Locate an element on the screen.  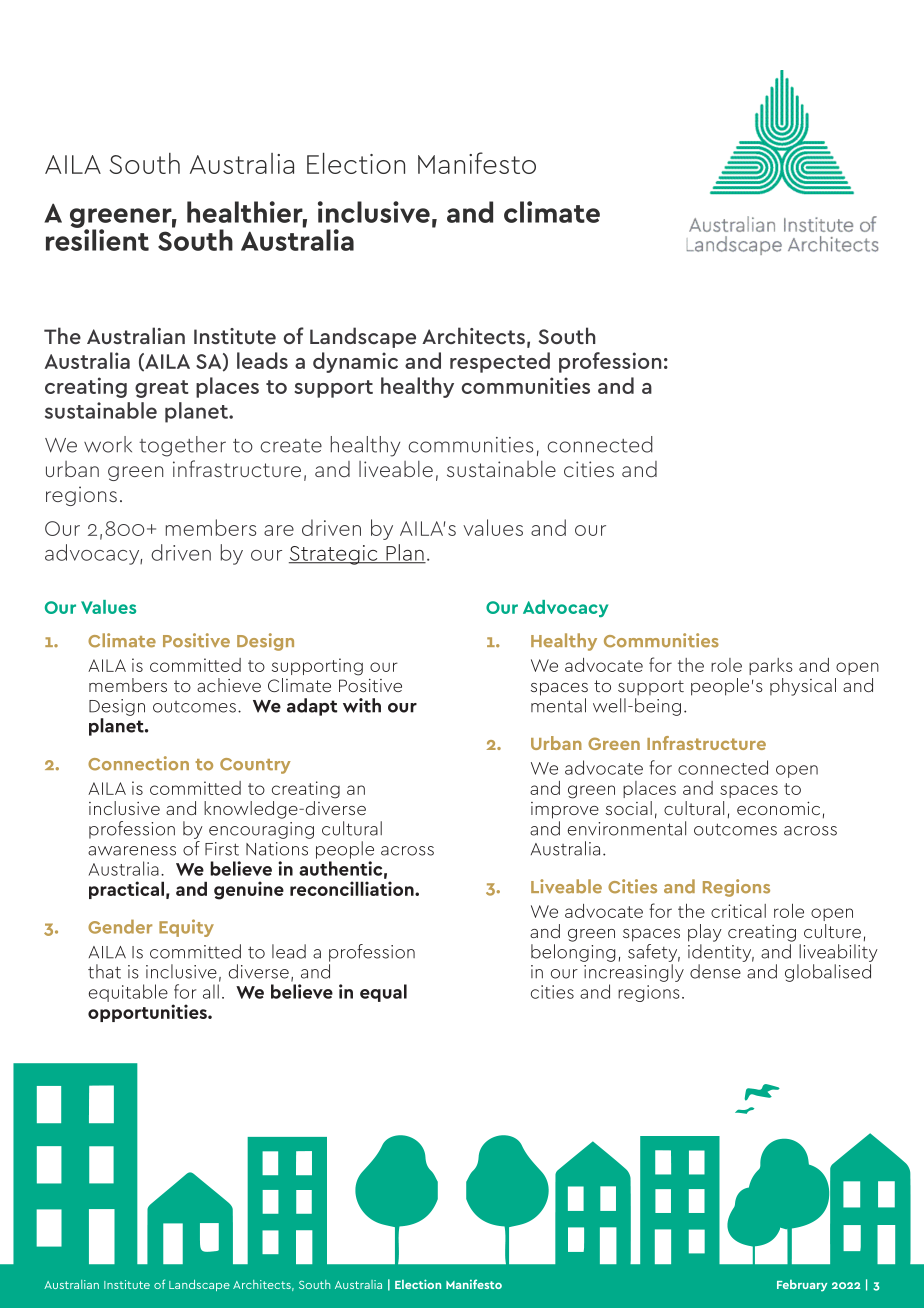
critical is located at coordinates (738, 911).
